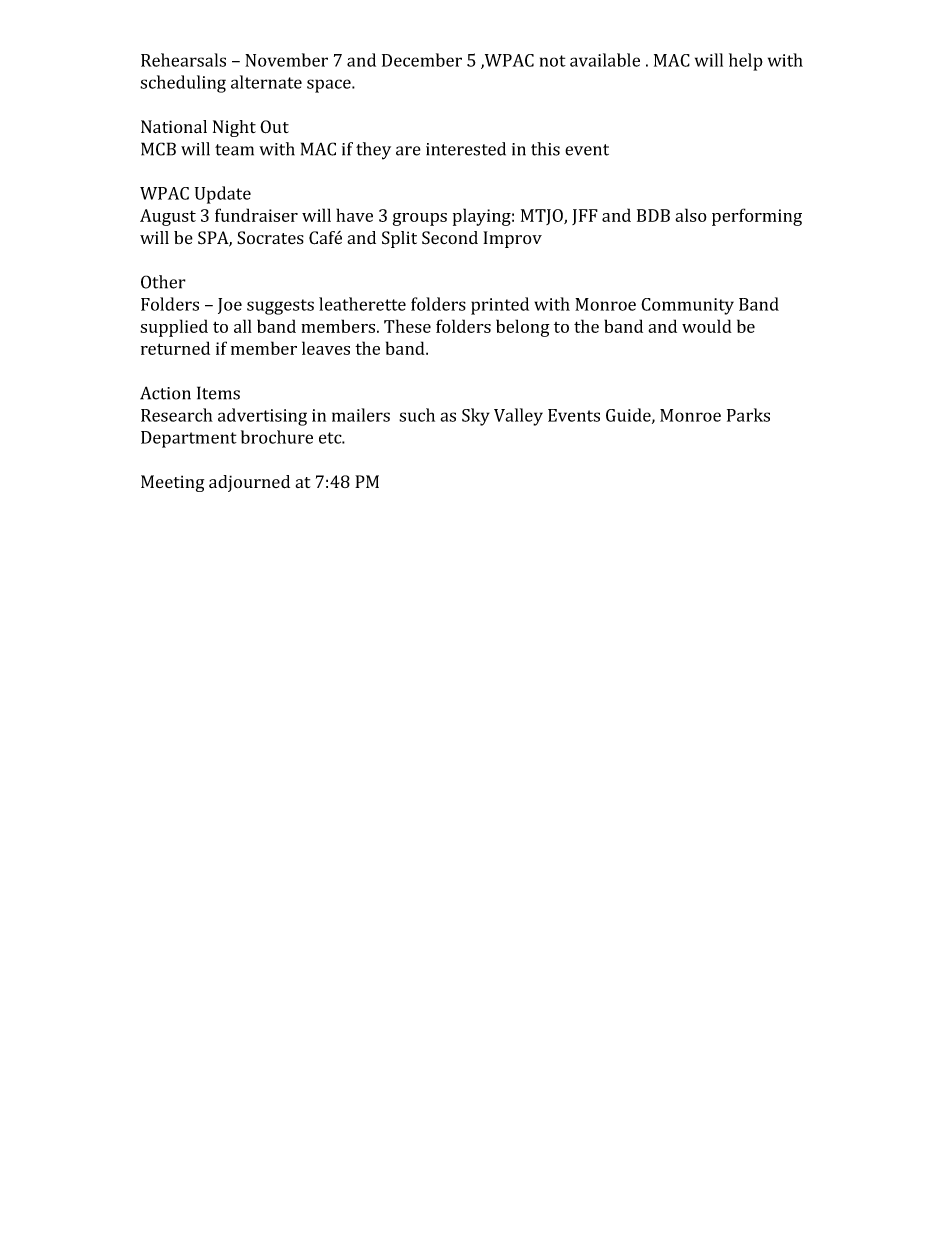 The width and height of the document is (952, 1233). I want to click on Other, so click(163, 282).
